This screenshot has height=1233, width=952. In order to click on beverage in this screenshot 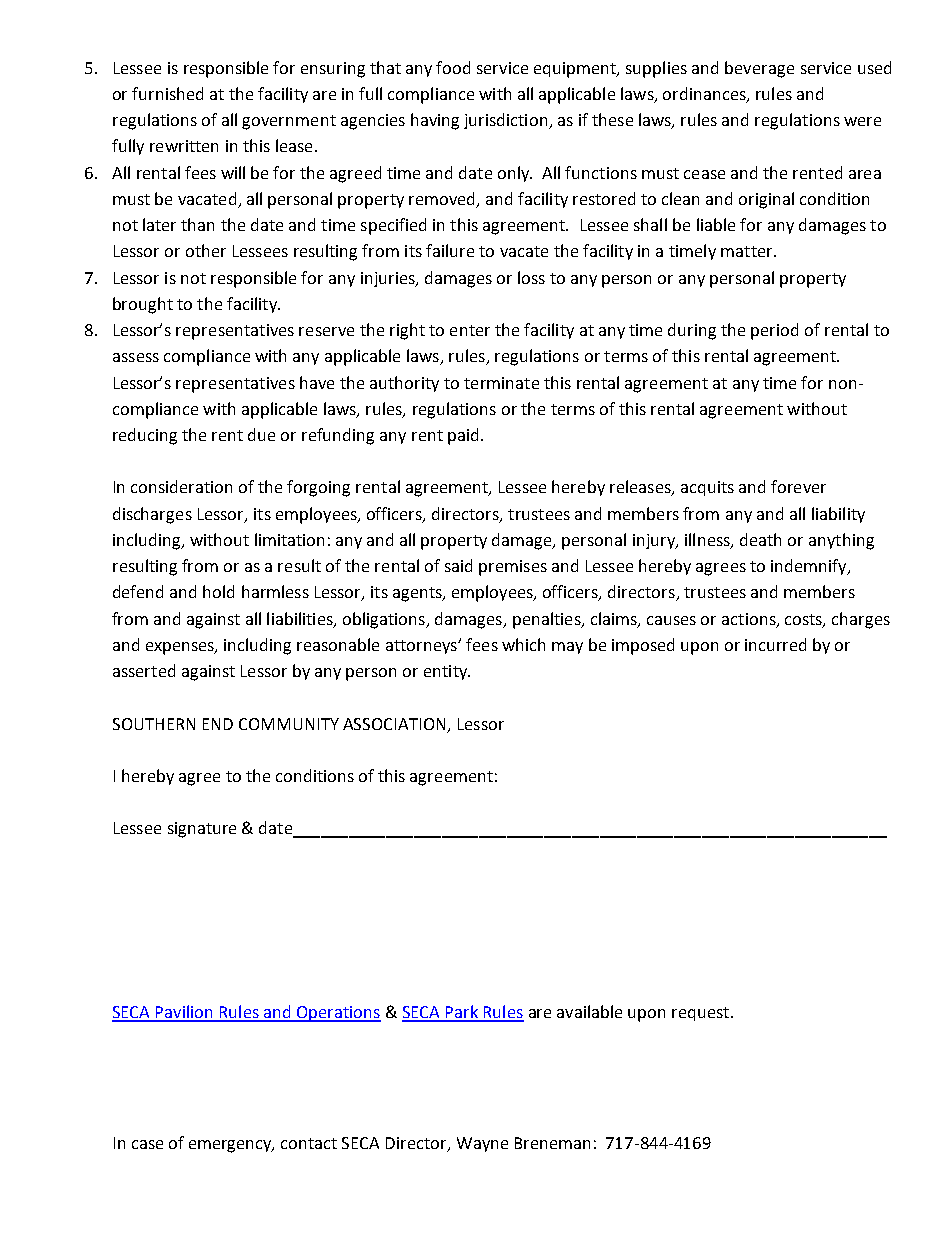, I will do `click(759, 69)`.
